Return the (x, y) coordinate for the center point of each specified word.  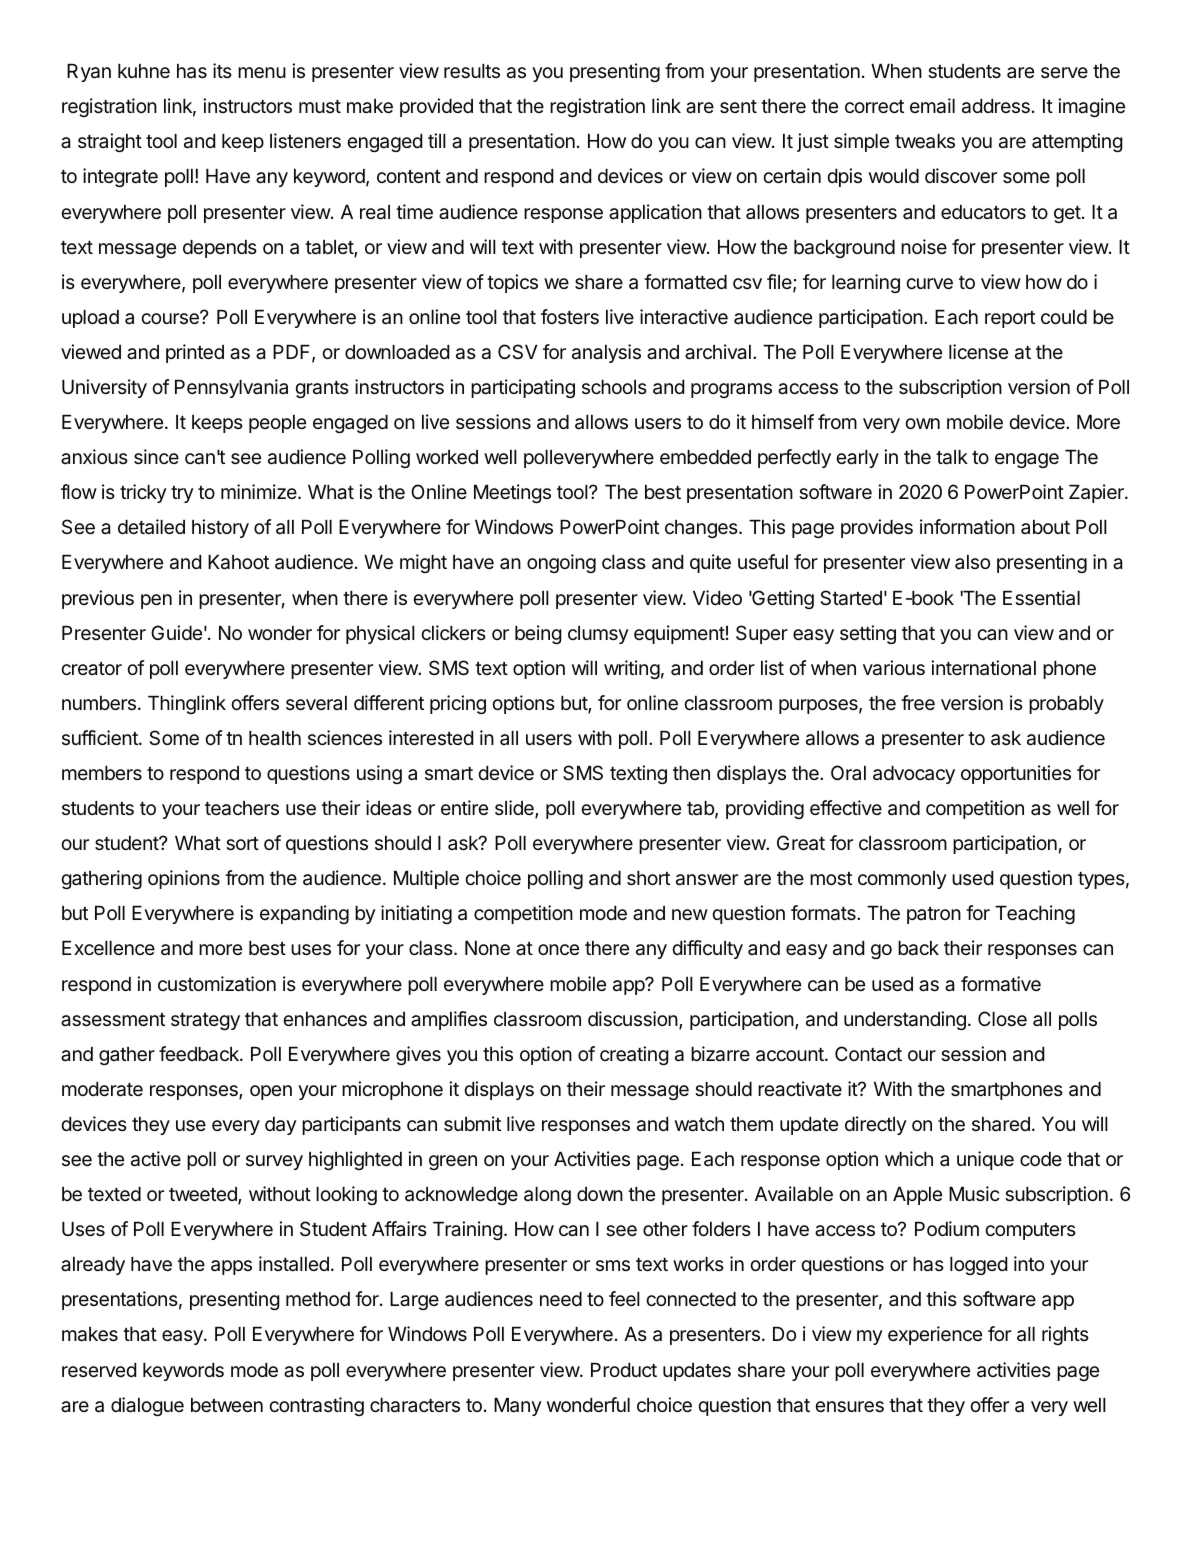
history (220, 528)
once (558, 949)
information (967, 527)
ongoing (561, 563)
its (222, 70)
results (472, 71)
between (227, 1405)
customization (217, 984)
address (996, 106)
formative (1001, 984)
